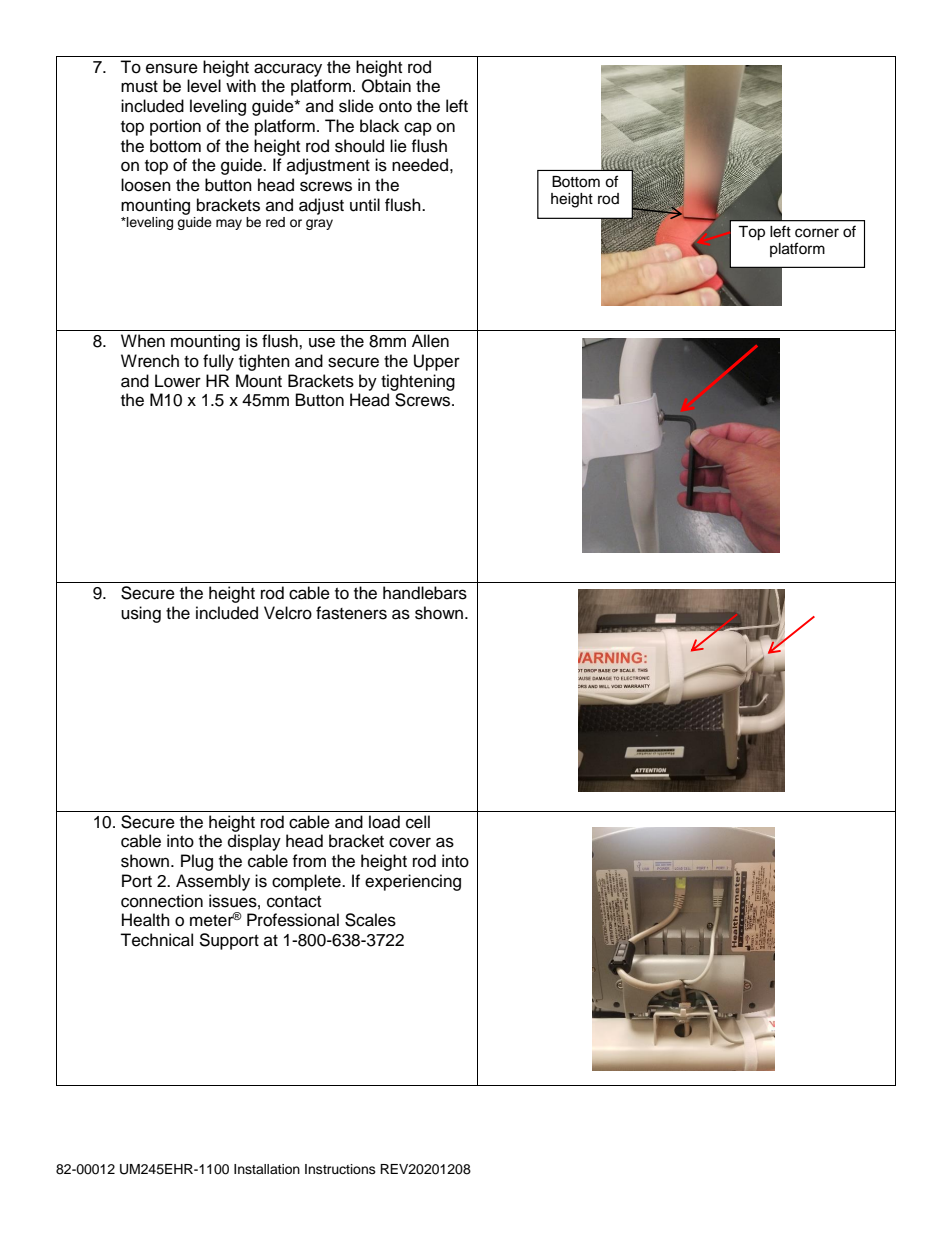 The height and width of the document is (1233, 952). What do you see at coordinates (254, 842) in the document?
I see `display` at bounding box center [254, 842].
